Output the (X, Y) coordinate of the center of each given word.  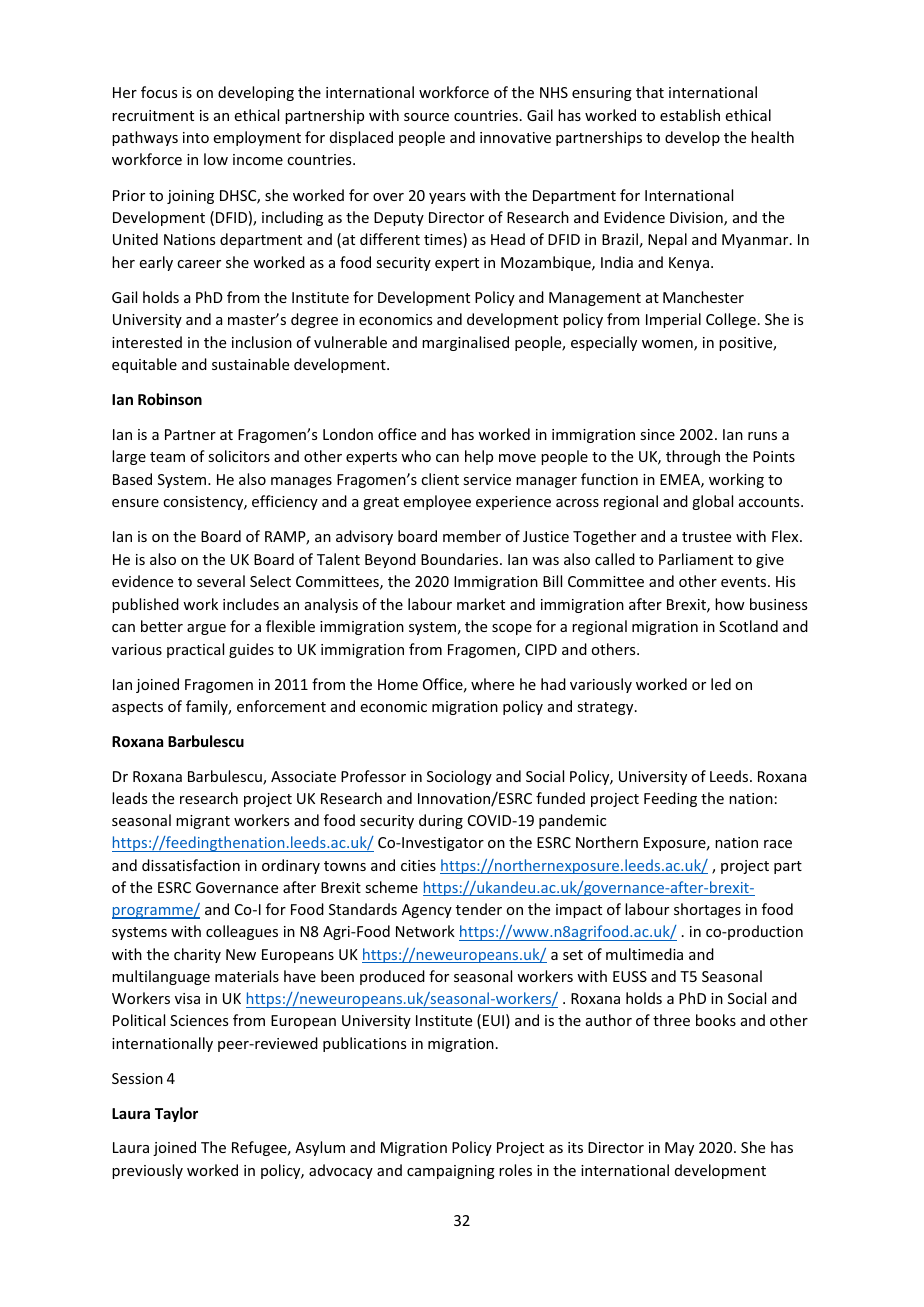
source (426, 117)
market (481, 604)
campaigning (451, 1172)
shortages (707, 910)
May (679, 1149)
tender (479, 909)
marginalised (465, 343)
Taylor (176, 1114)
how (730, 604)
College (731, 320)
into (196, 137)
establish (690, 115)
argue (206, 629)
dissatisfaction (191, 865)
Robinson (170, 399)
